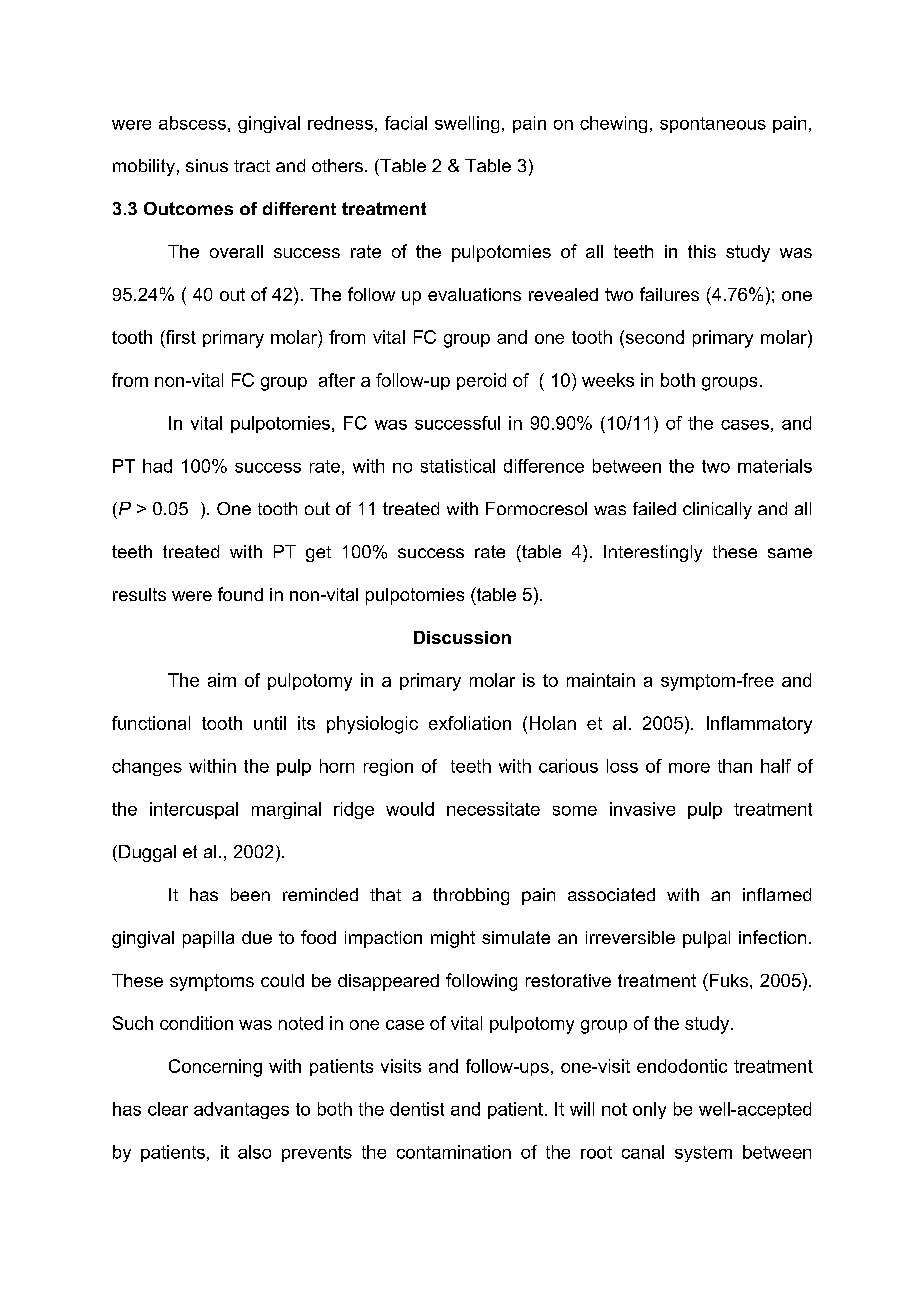 Image resolution: width=924 pixels, height=1308 pixels. What do you see at coordinates (286, 810) in the image?
I see `marginal` at bounding box center [286, 810].
